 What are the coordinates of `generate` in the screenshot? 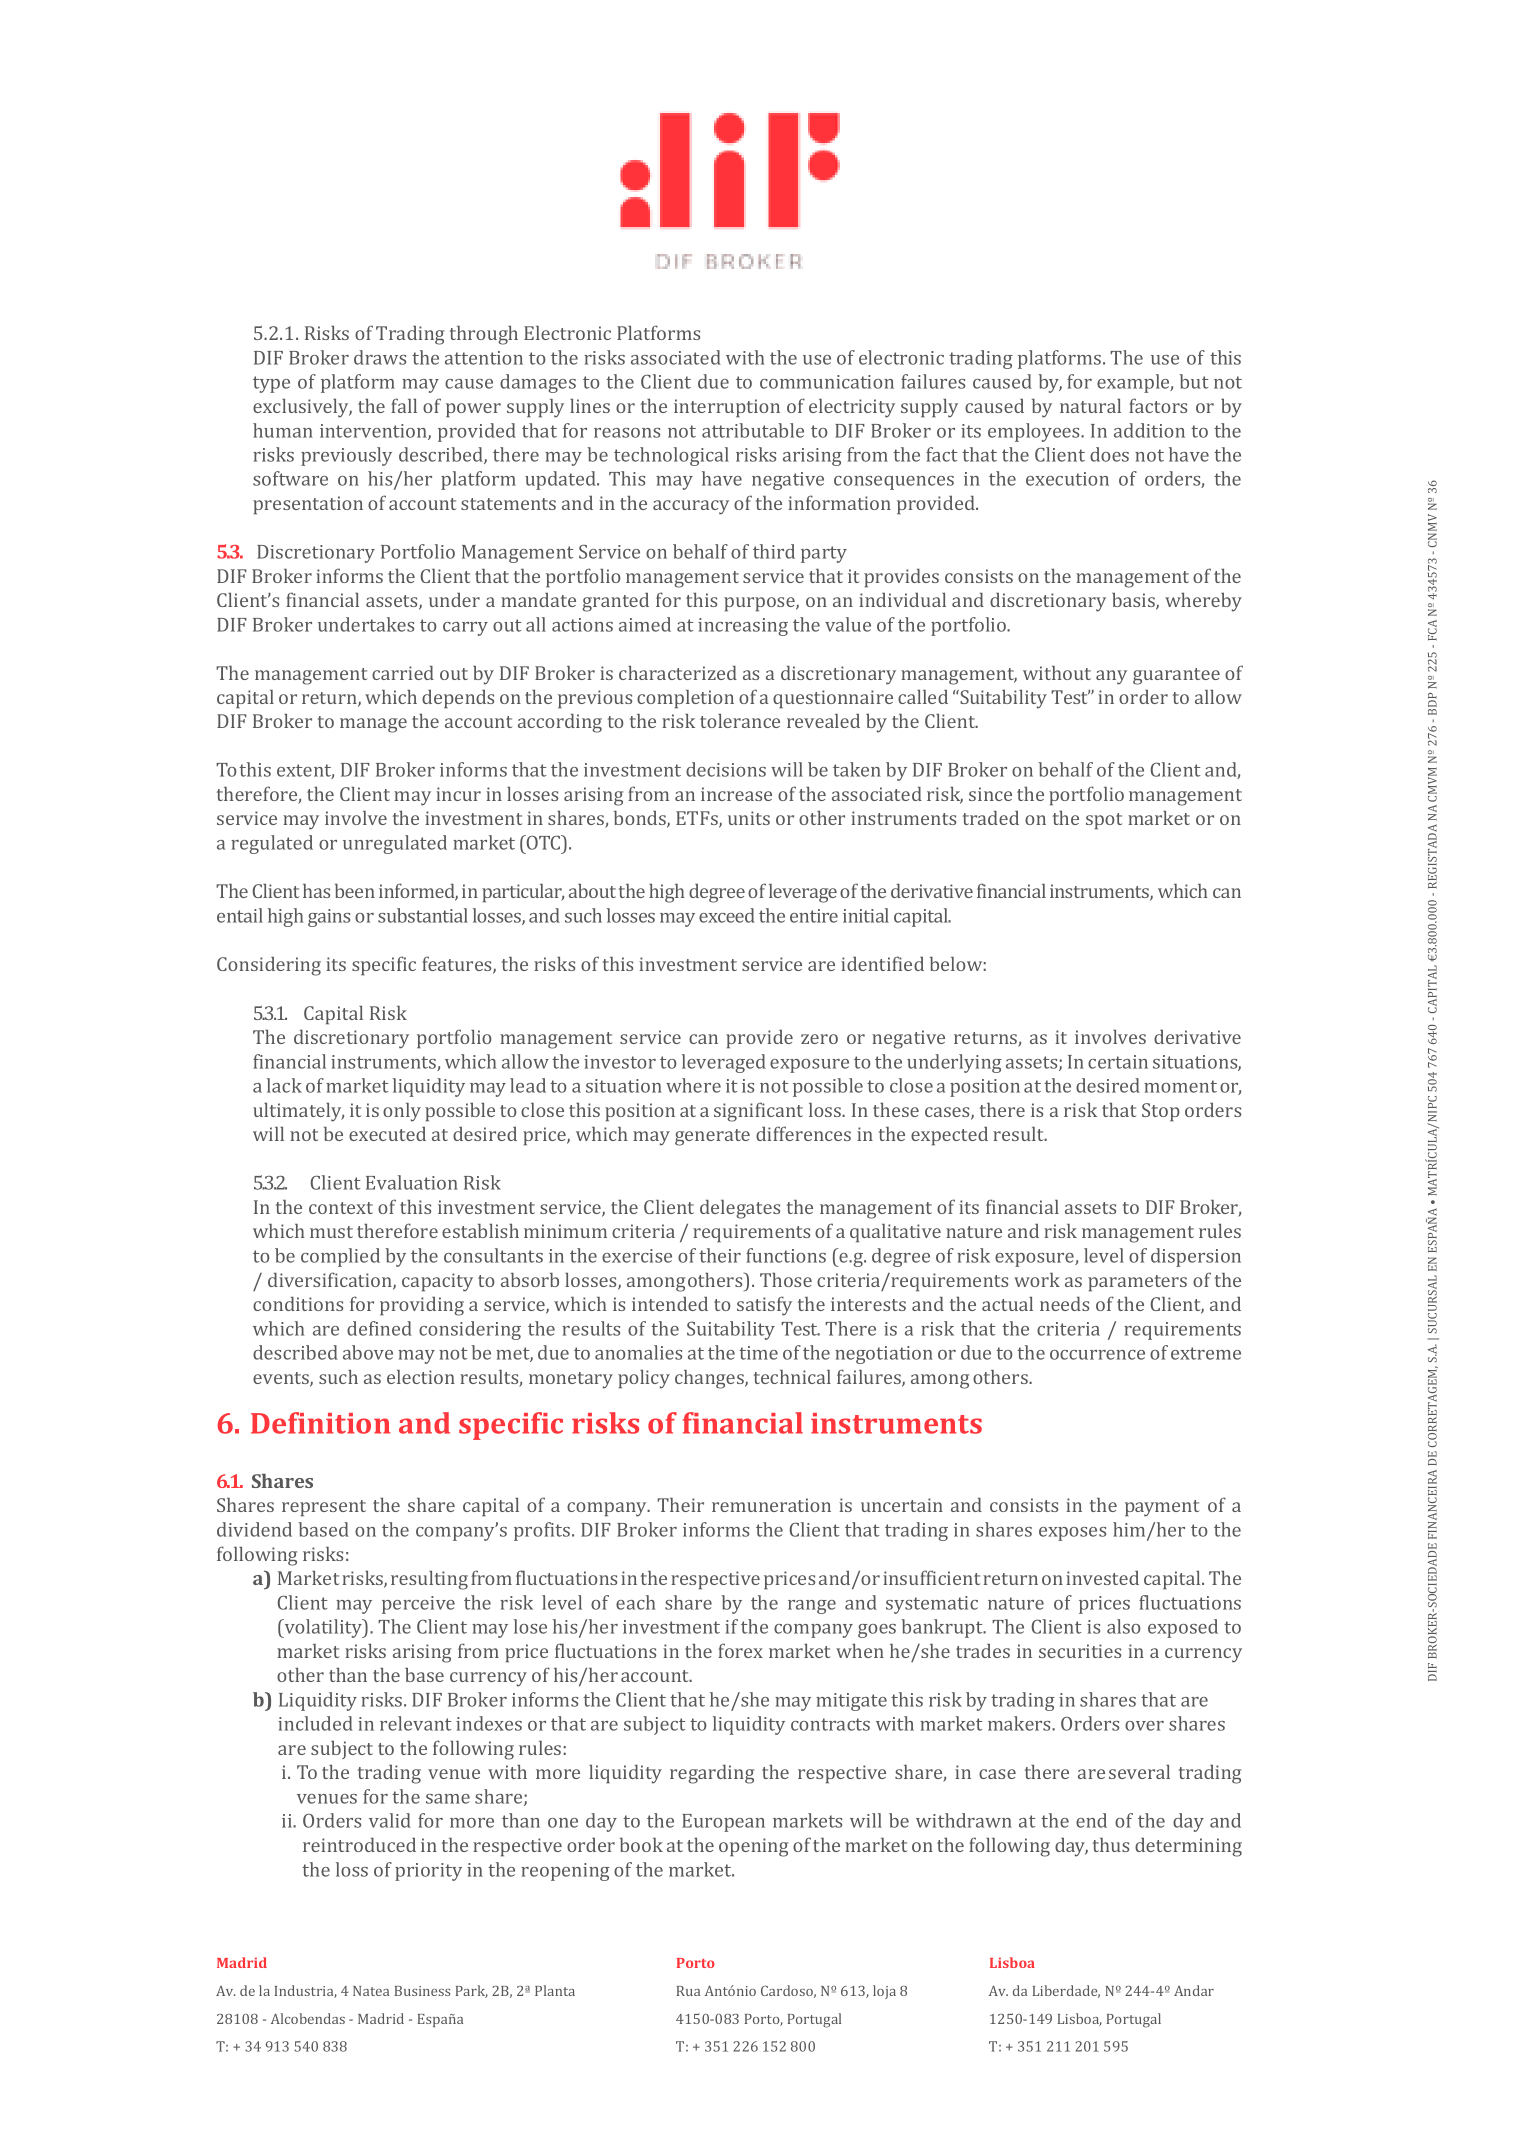 It's located at (712, 1137).
